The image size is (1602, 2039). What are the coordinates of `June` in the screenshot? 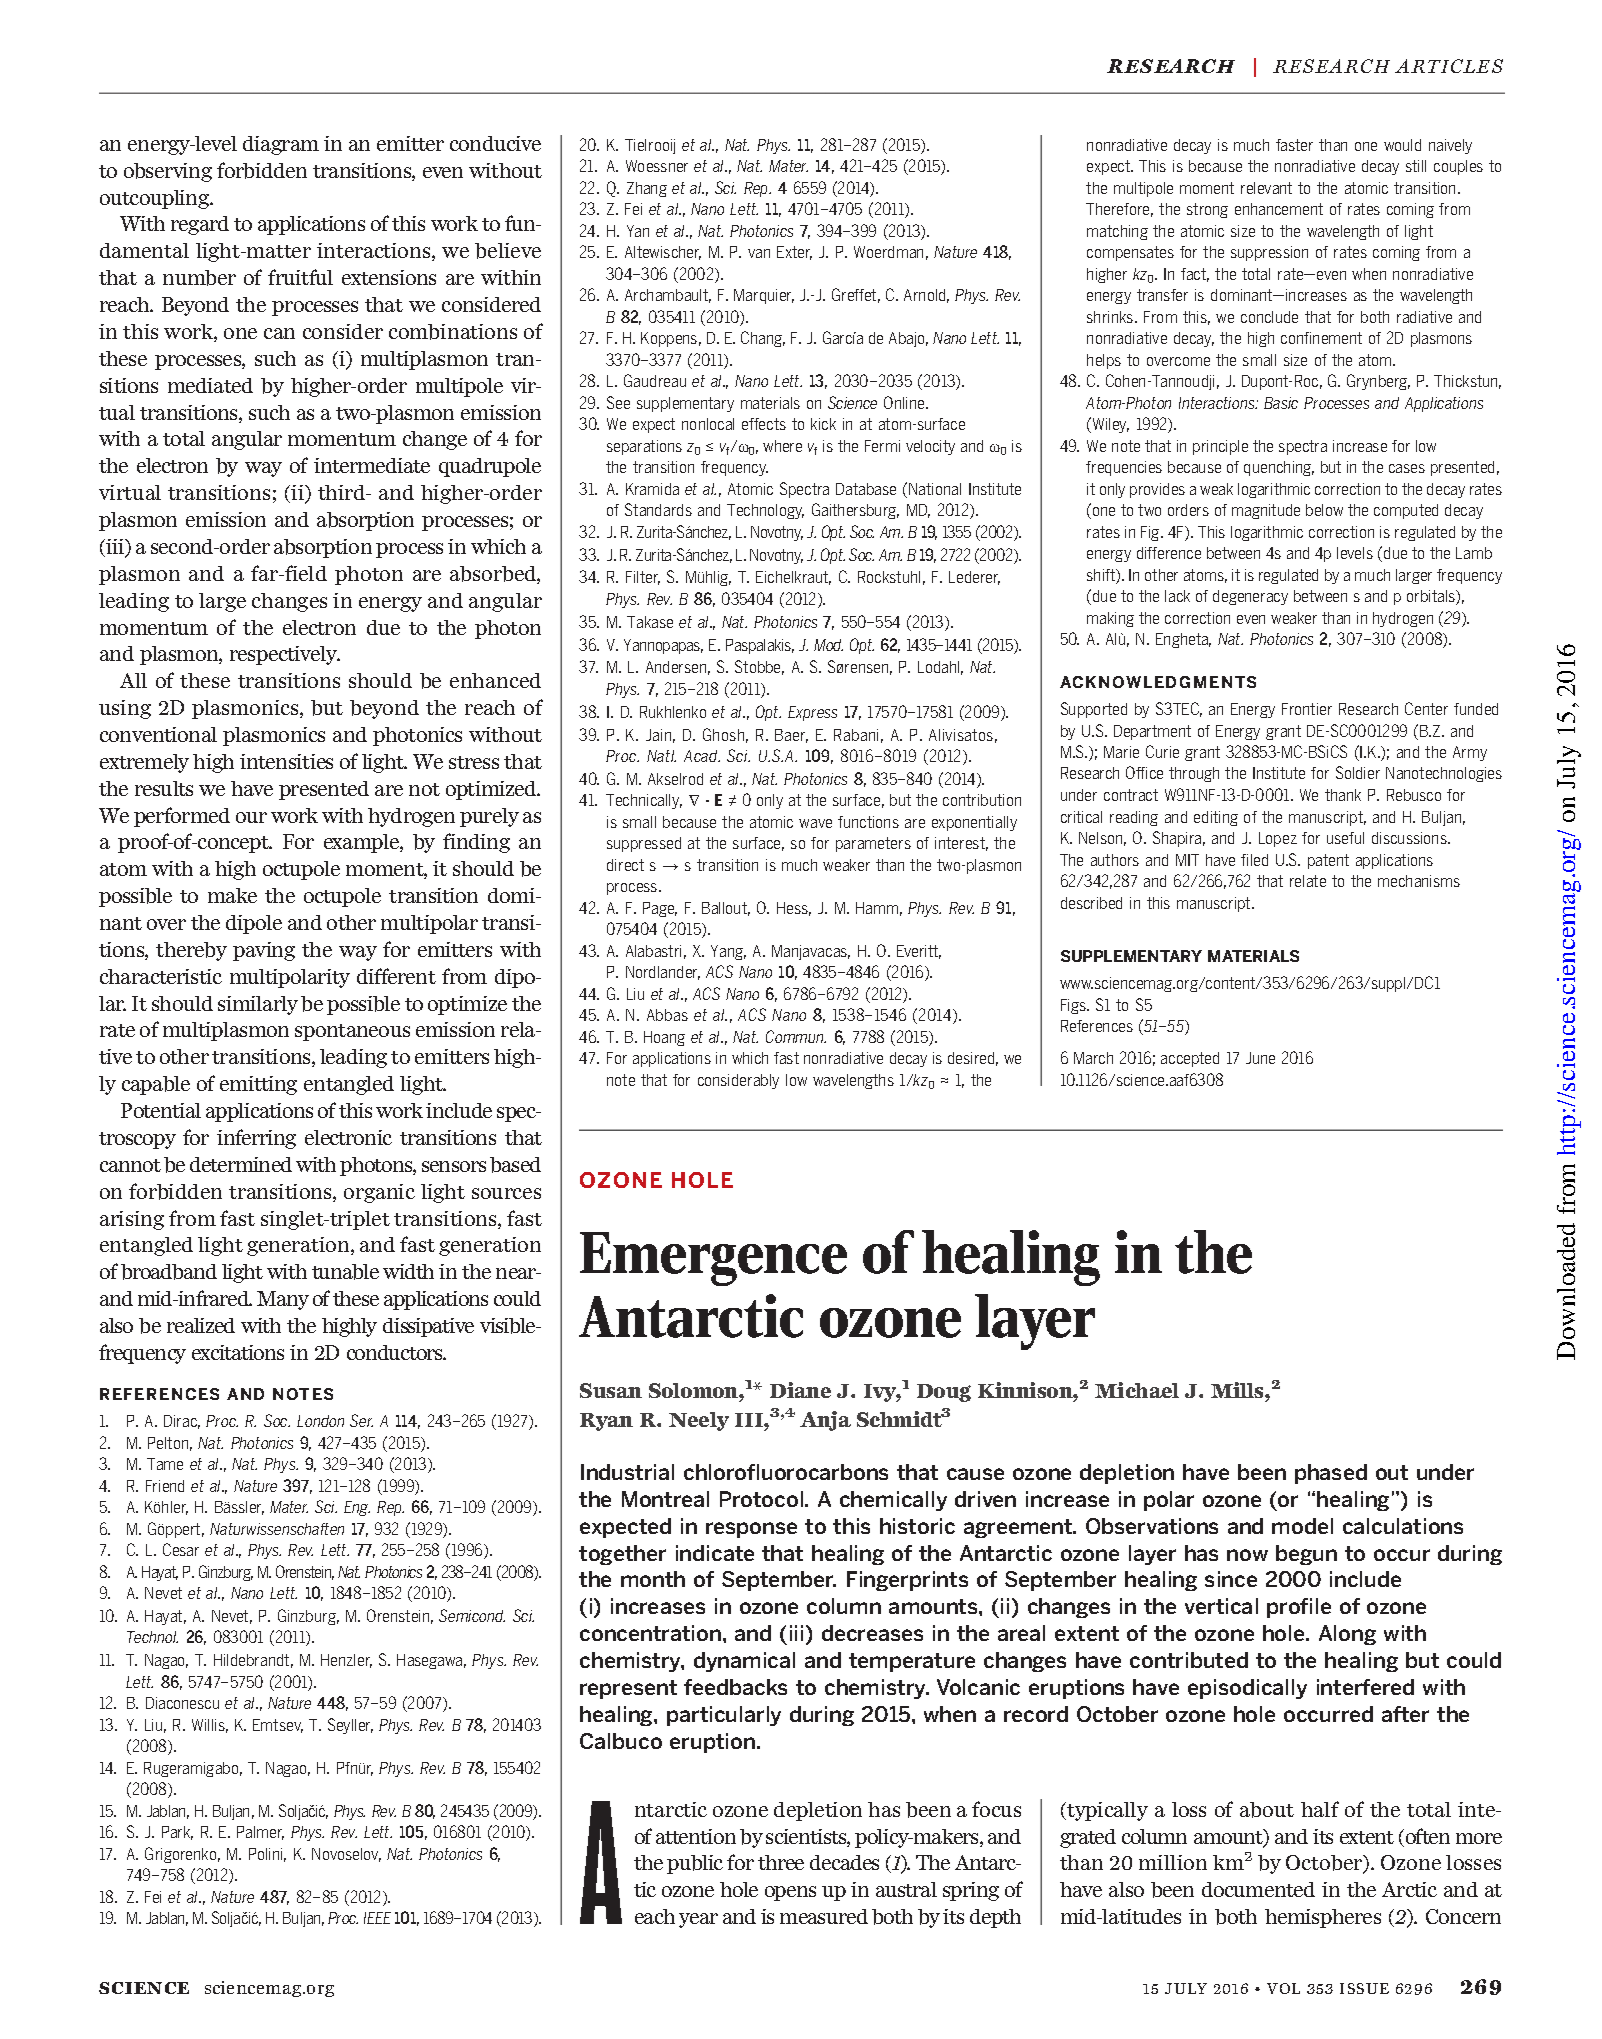 It's located at (1260, 1058).
